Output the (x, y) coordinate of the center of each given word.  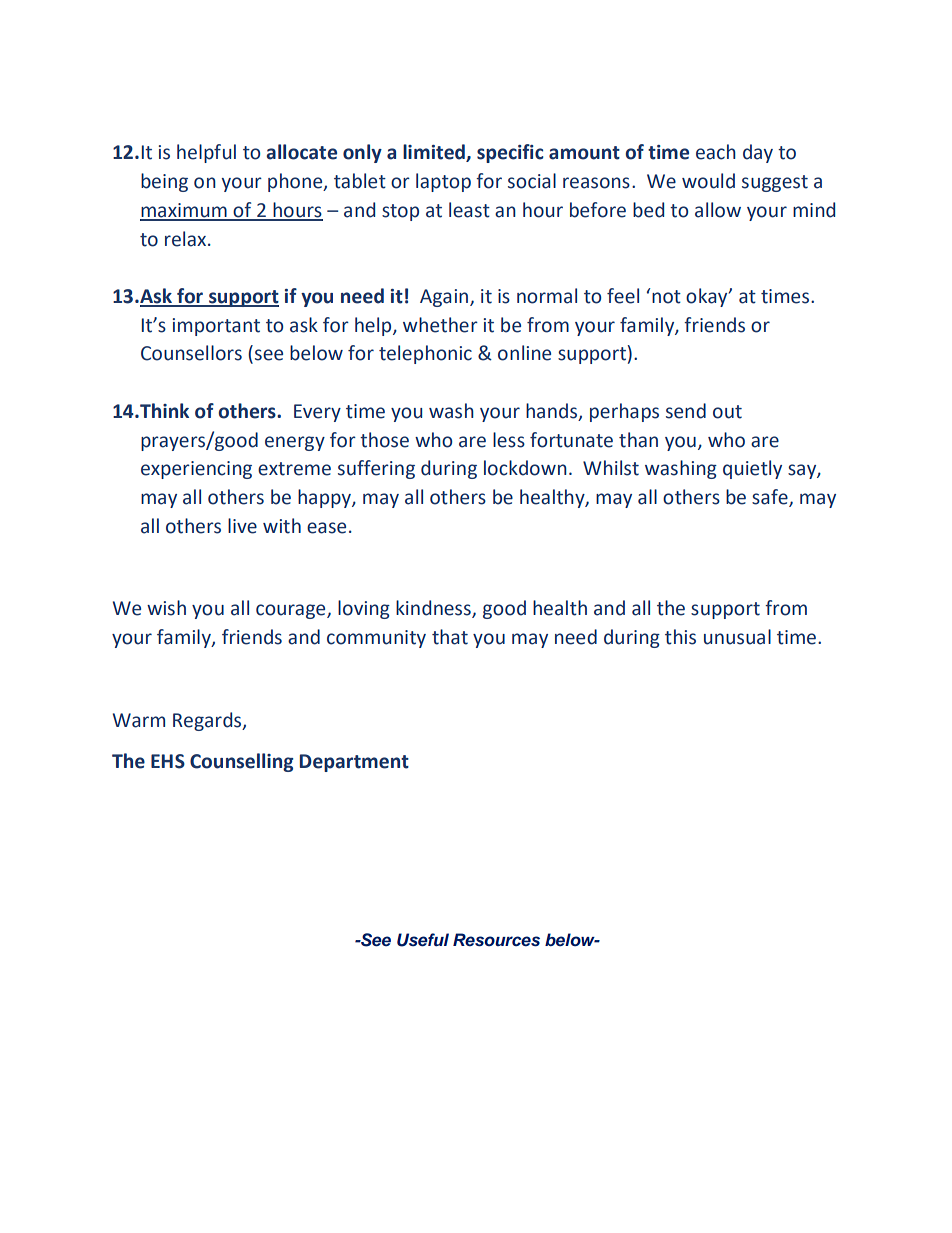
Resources (496, 940)
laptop (443, 182)
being (164, 182)
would (708, 181)
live (242, 526)
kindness (434, 609)
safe (771, 497)
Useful (423, 940)
